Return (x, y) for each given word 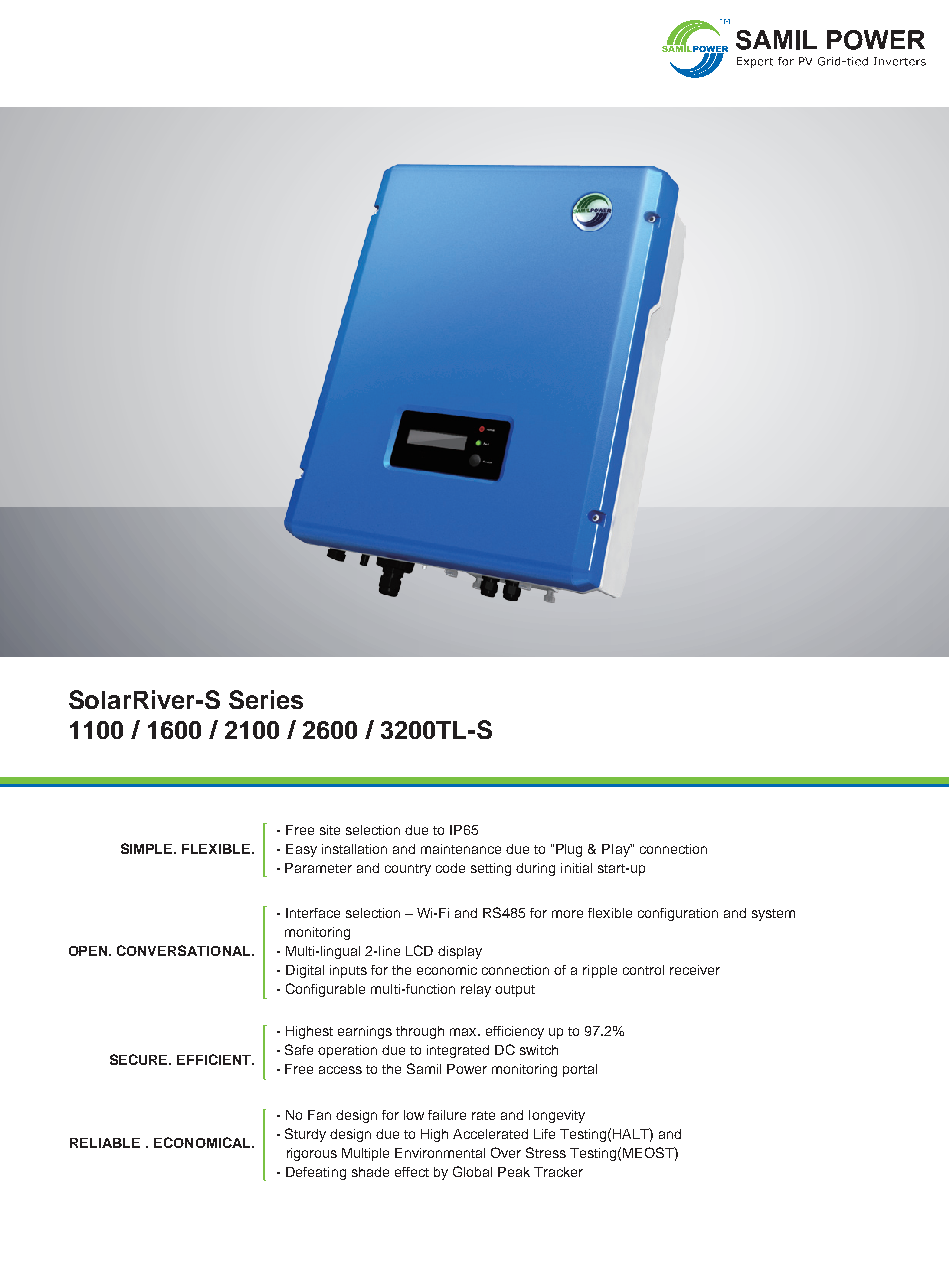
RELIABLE (105, 1143)
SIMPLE (148, 848)
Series (266, 699)
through (420, 1032)
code (450, 868)
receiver (695, 970)
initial (576, 868)
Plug (569, 850)
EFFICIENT (215, 1059)
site (330, 830)
